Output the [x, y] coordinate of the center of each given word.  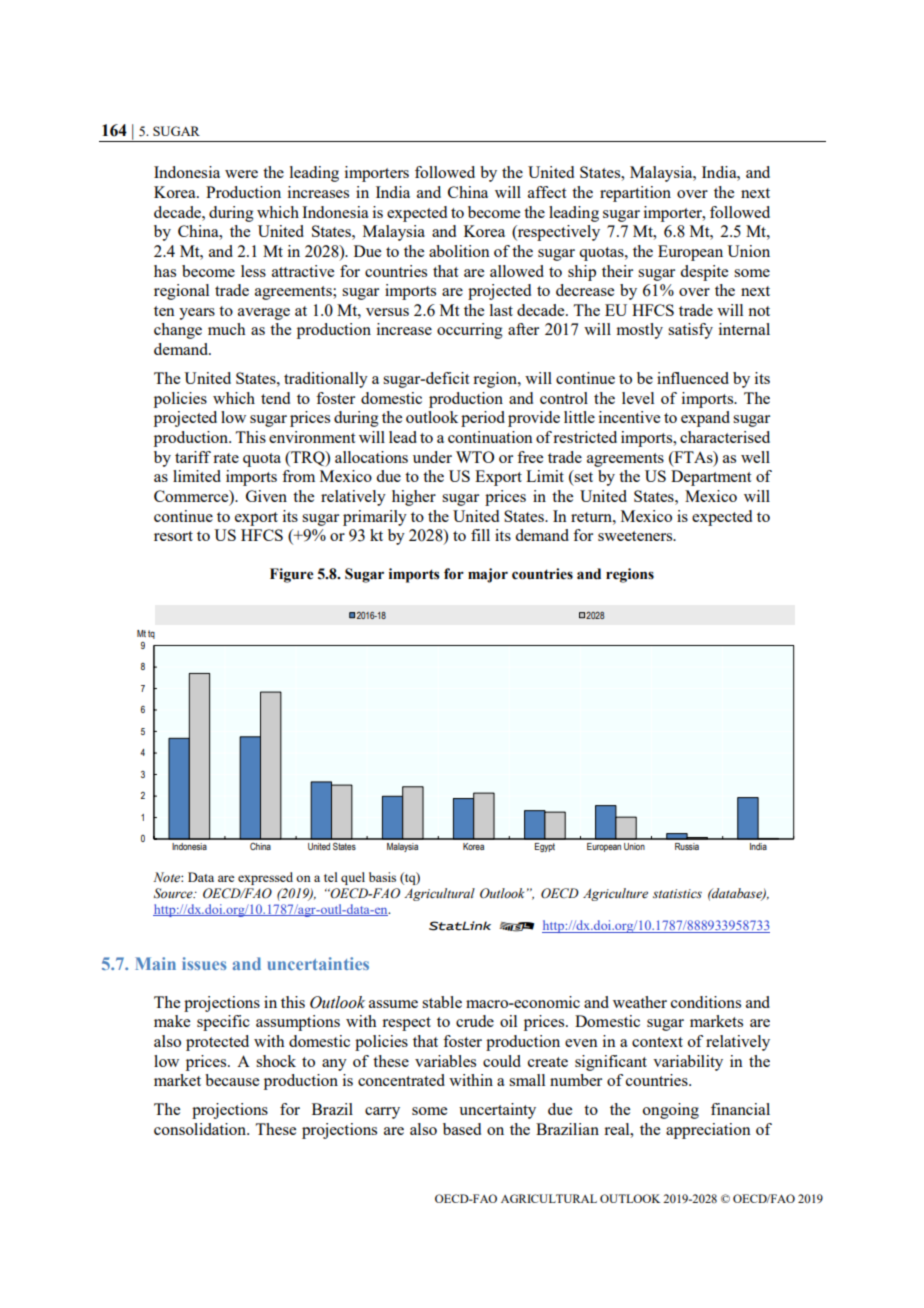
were [241, 174]
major [488, 575]
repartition [635, 194]
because [232, 1080]
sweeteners [636, 536]
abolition [459, 251]
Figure [292, 575]
